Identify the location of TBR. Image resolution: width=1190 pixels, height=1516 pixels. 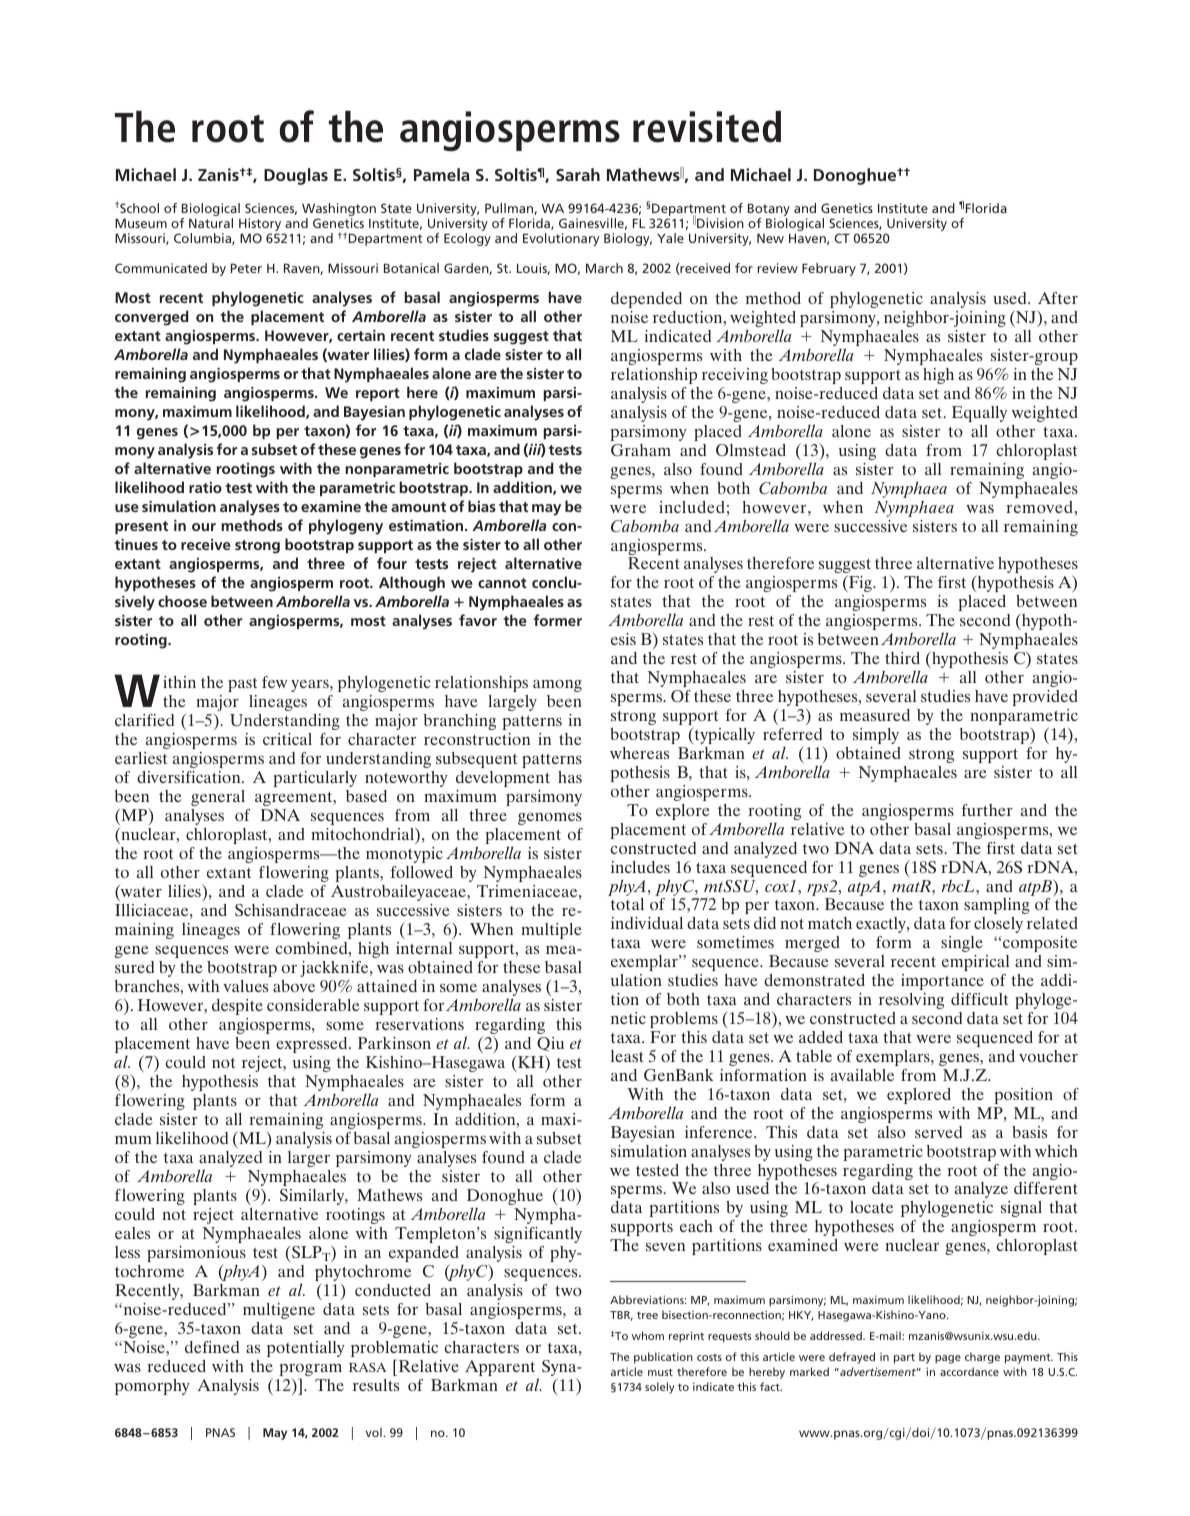
(621, 1316).
